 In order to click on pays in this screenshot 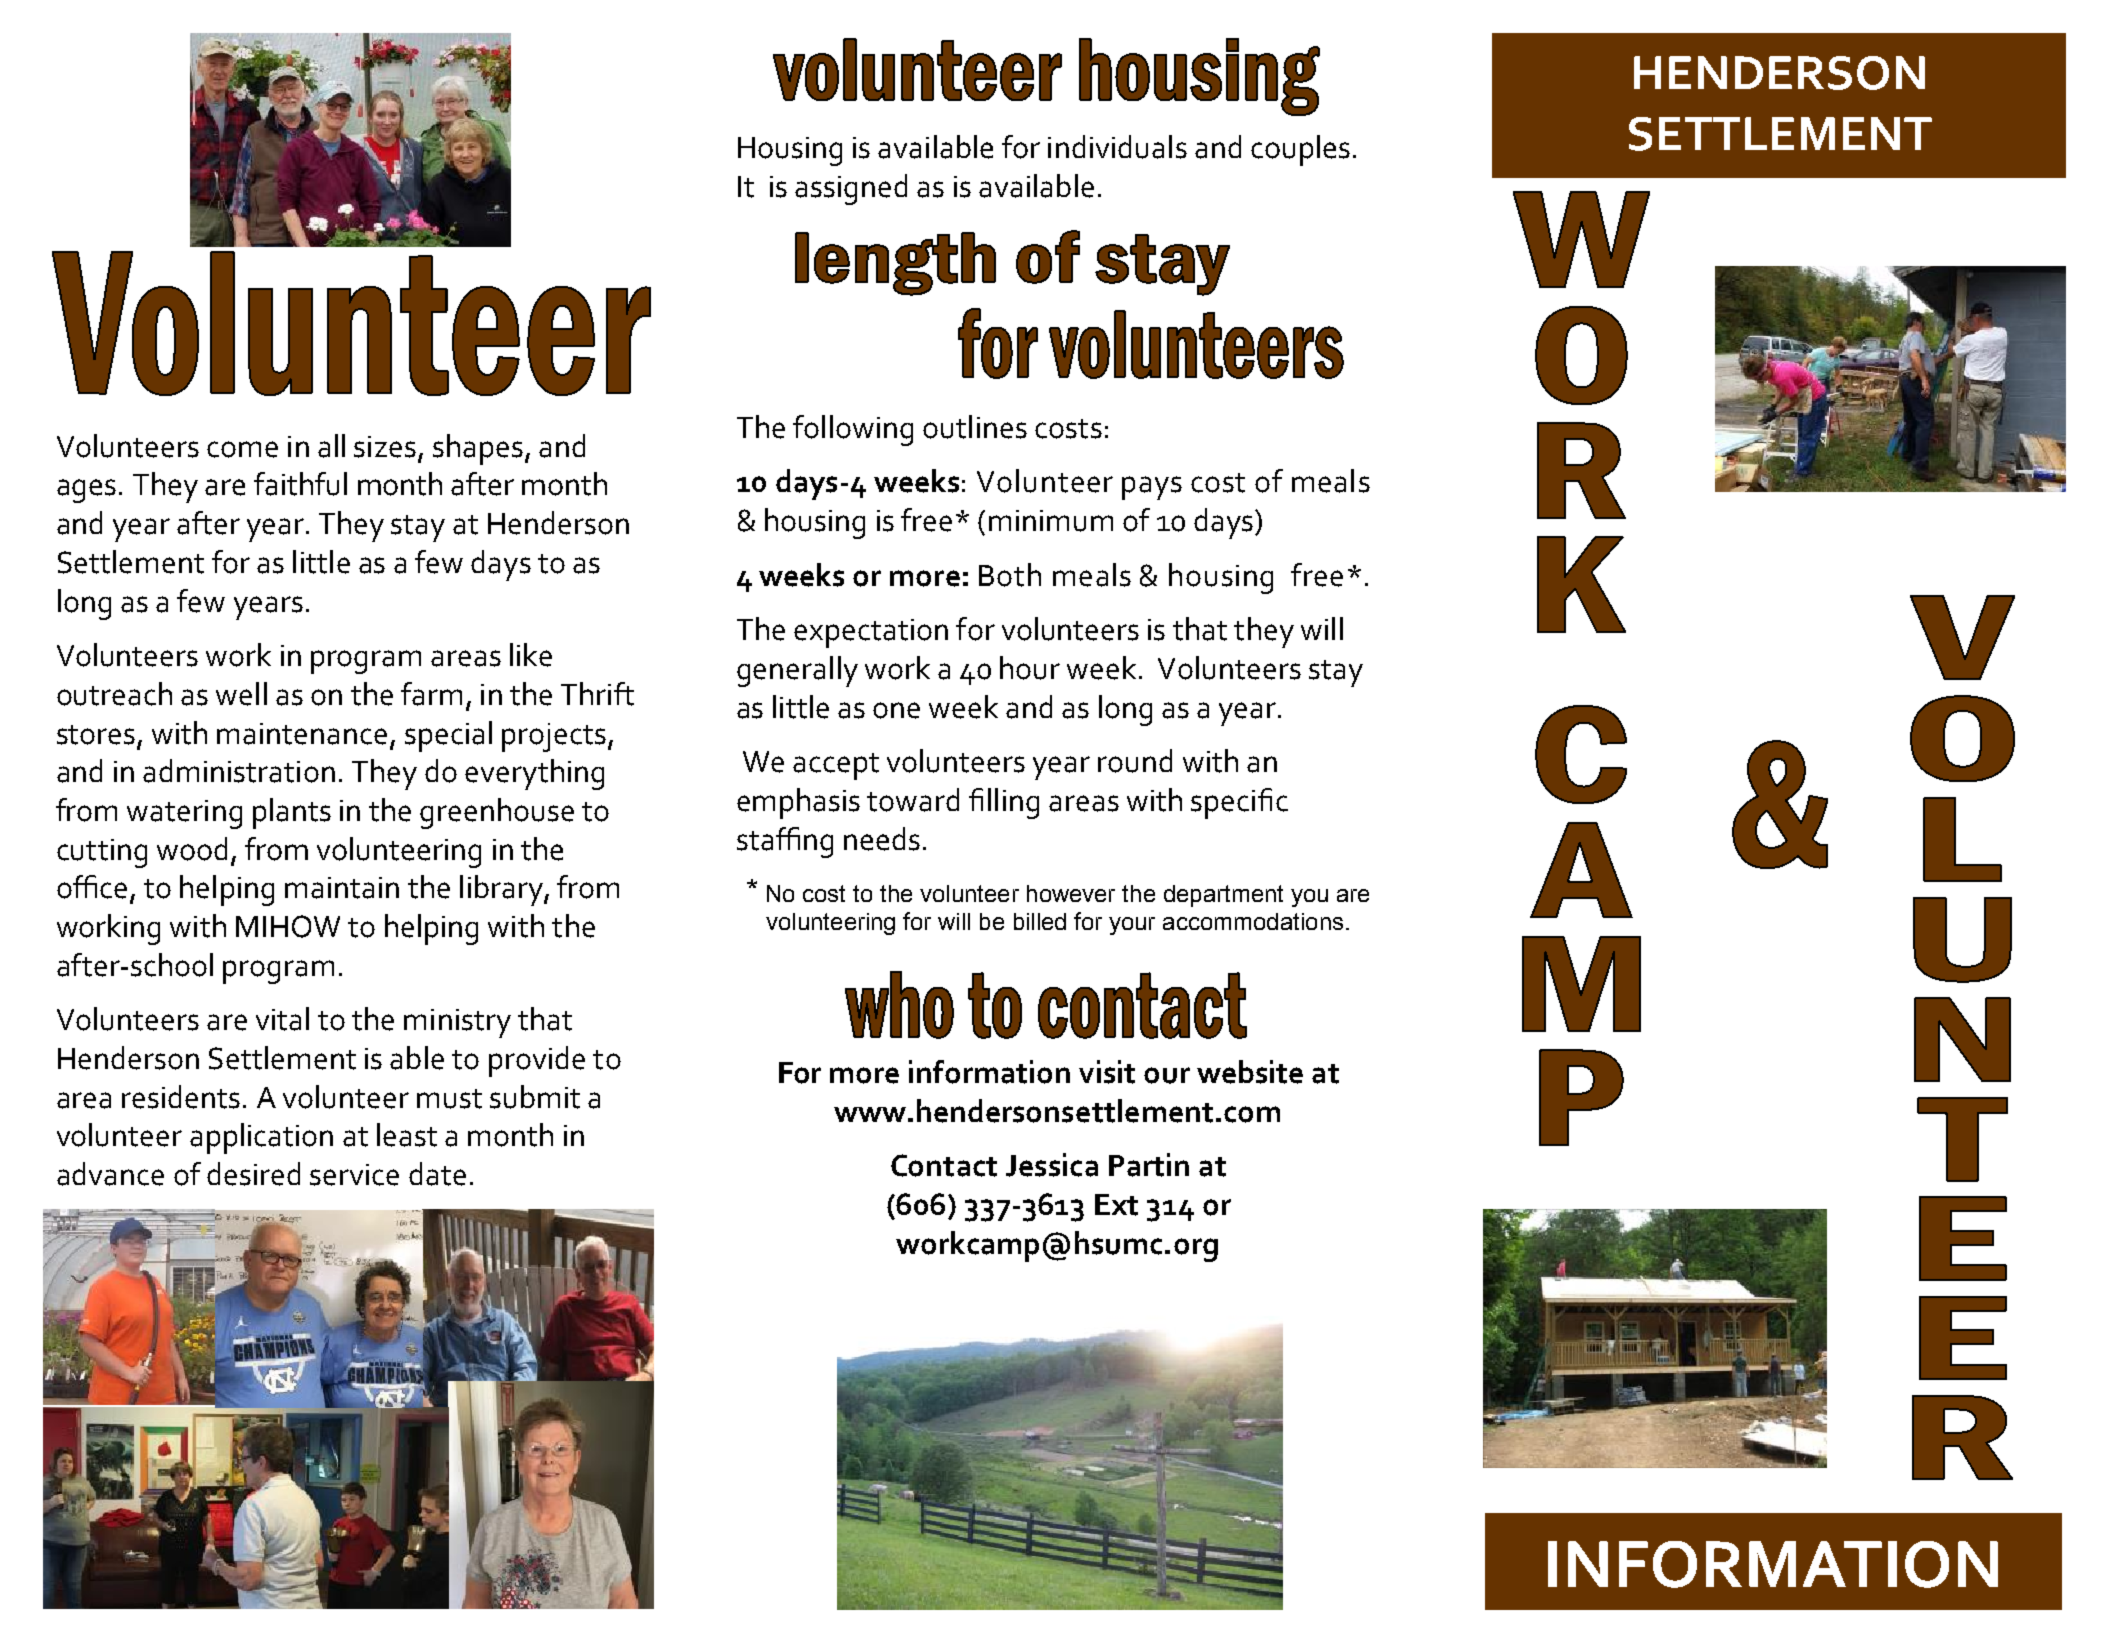, I will do `click(1152, 488)`.
